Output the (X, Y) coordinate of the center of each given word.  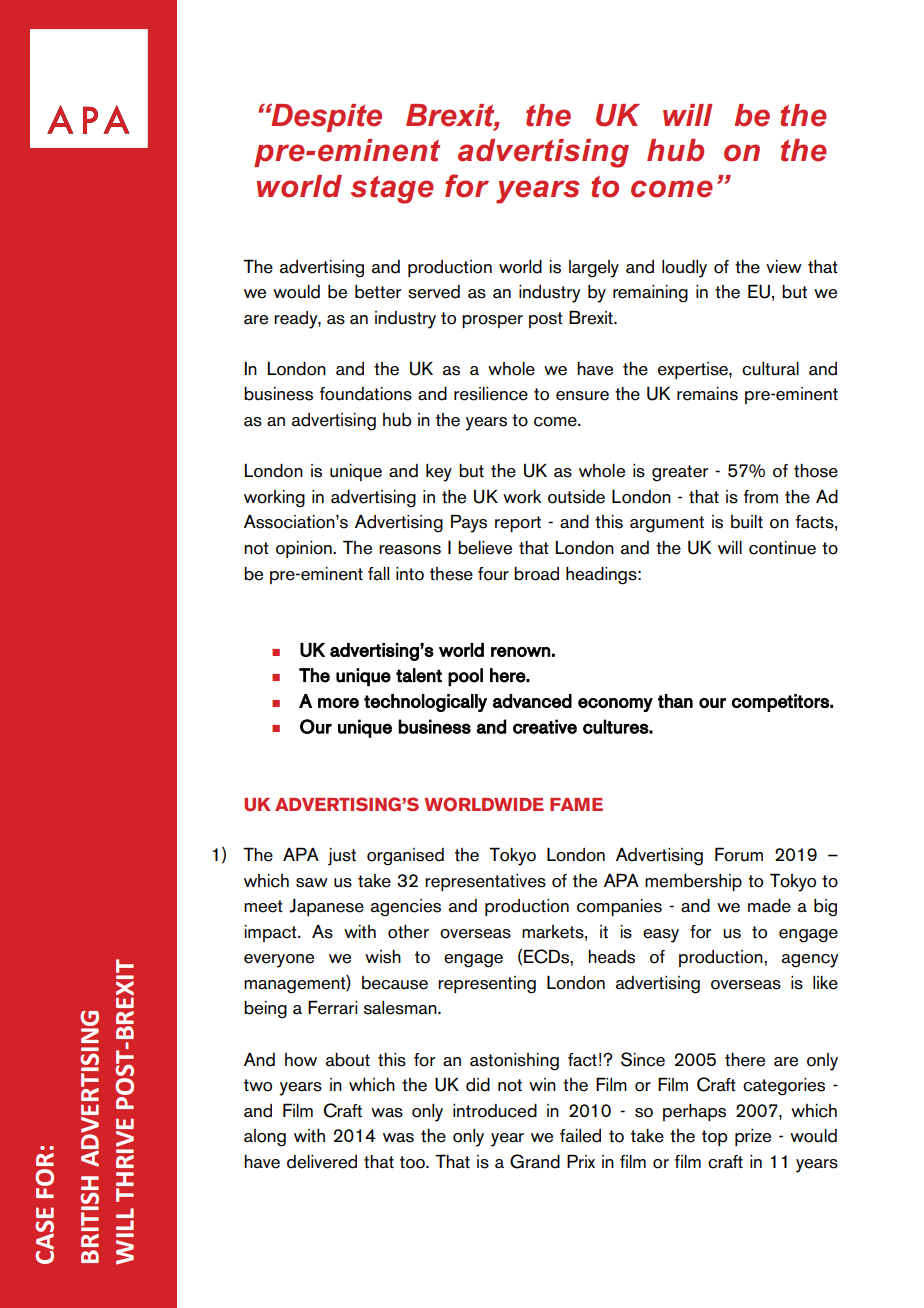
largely (594, 269)
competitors (781, 703)
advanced (532, 701)
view (784, 267)
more (338, 703)
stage (392, 190)
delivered (322, 1162)
